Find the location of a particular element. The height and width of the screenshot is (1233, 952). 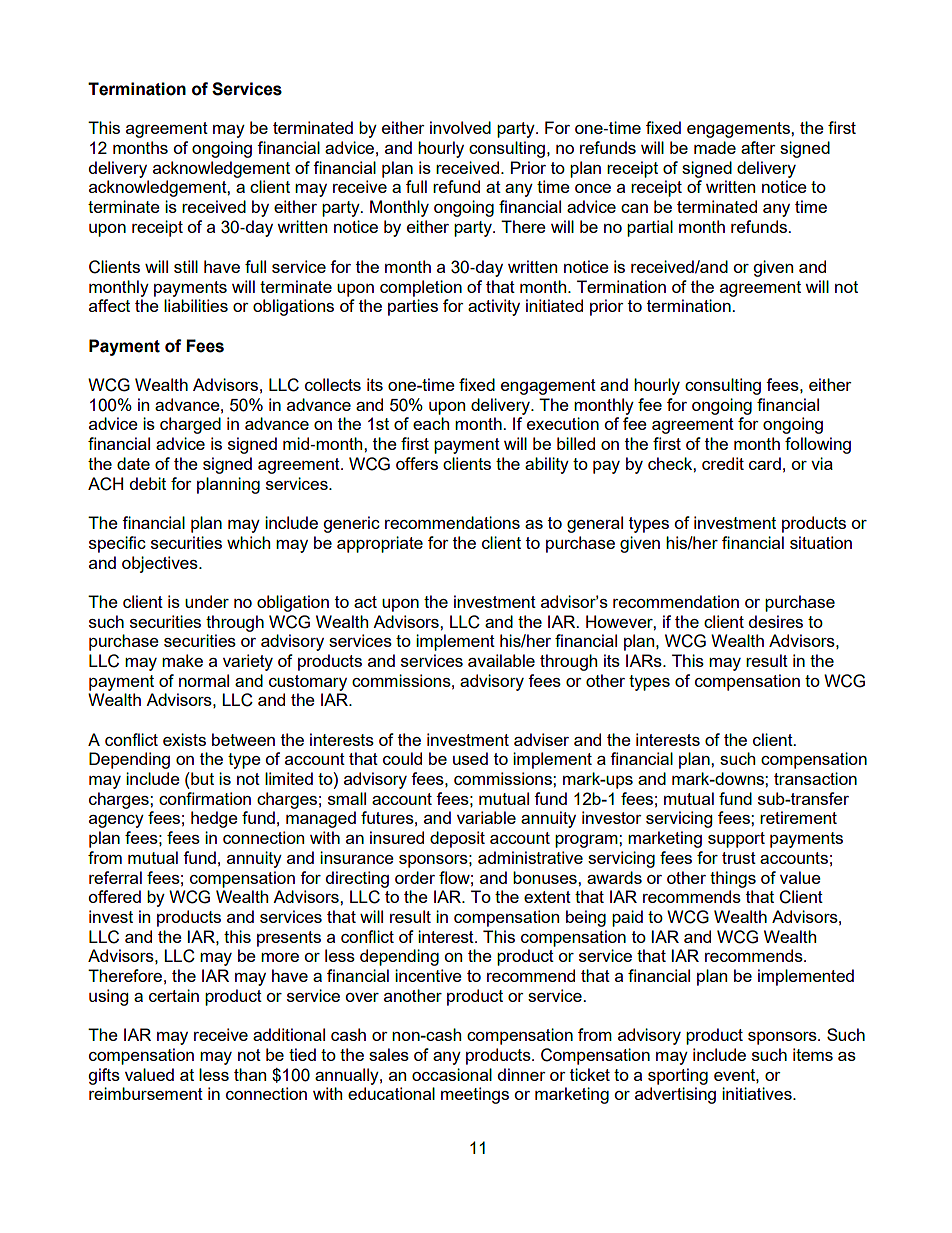

made is located at coordinates (715, 147).
